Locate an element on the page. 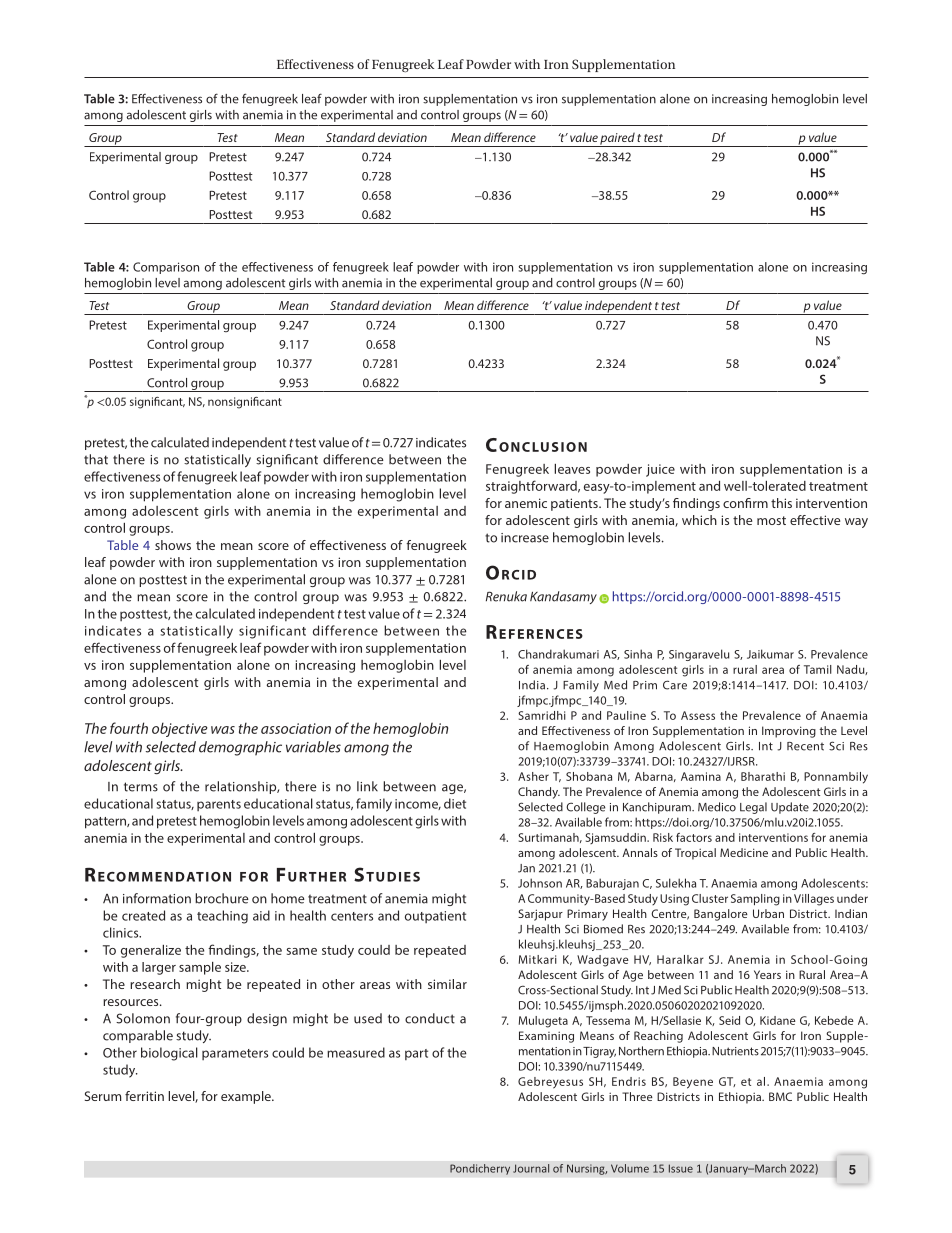  information is located at coordinates (157, 898).
